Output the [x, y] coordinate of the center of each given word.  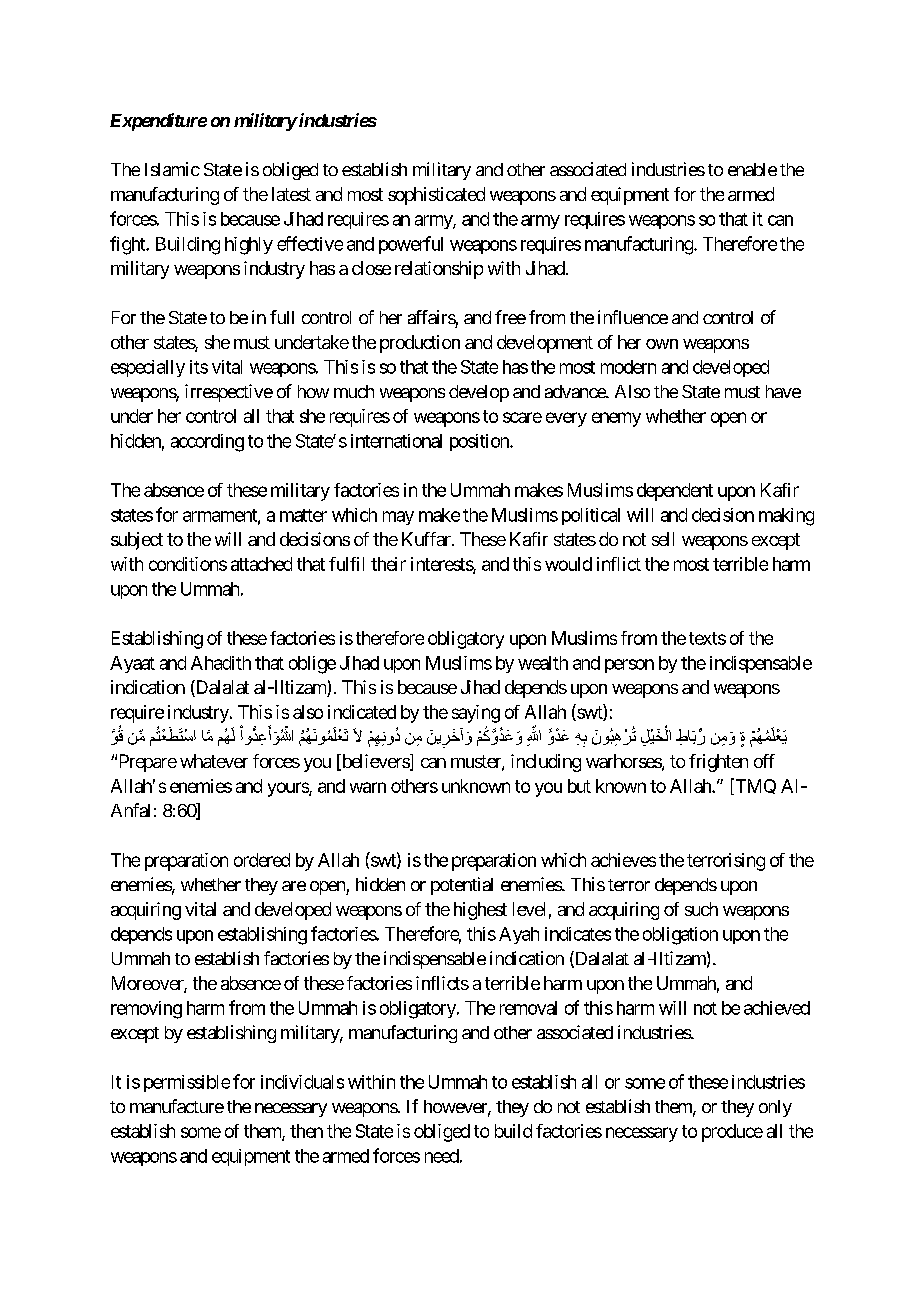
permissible [187, 1083]
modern [628, 367]
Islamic [172, 169]
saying [476, 714]
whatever [214, 761]
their [388, 564]
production [420, 344]
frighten [718, 763]
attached [261, 564]
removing [146, 1010]
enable [752, 169]
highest [480, 911]
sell [663, 539]
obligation [680, 936]
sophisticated [436, 196]
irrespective [229, 393]
